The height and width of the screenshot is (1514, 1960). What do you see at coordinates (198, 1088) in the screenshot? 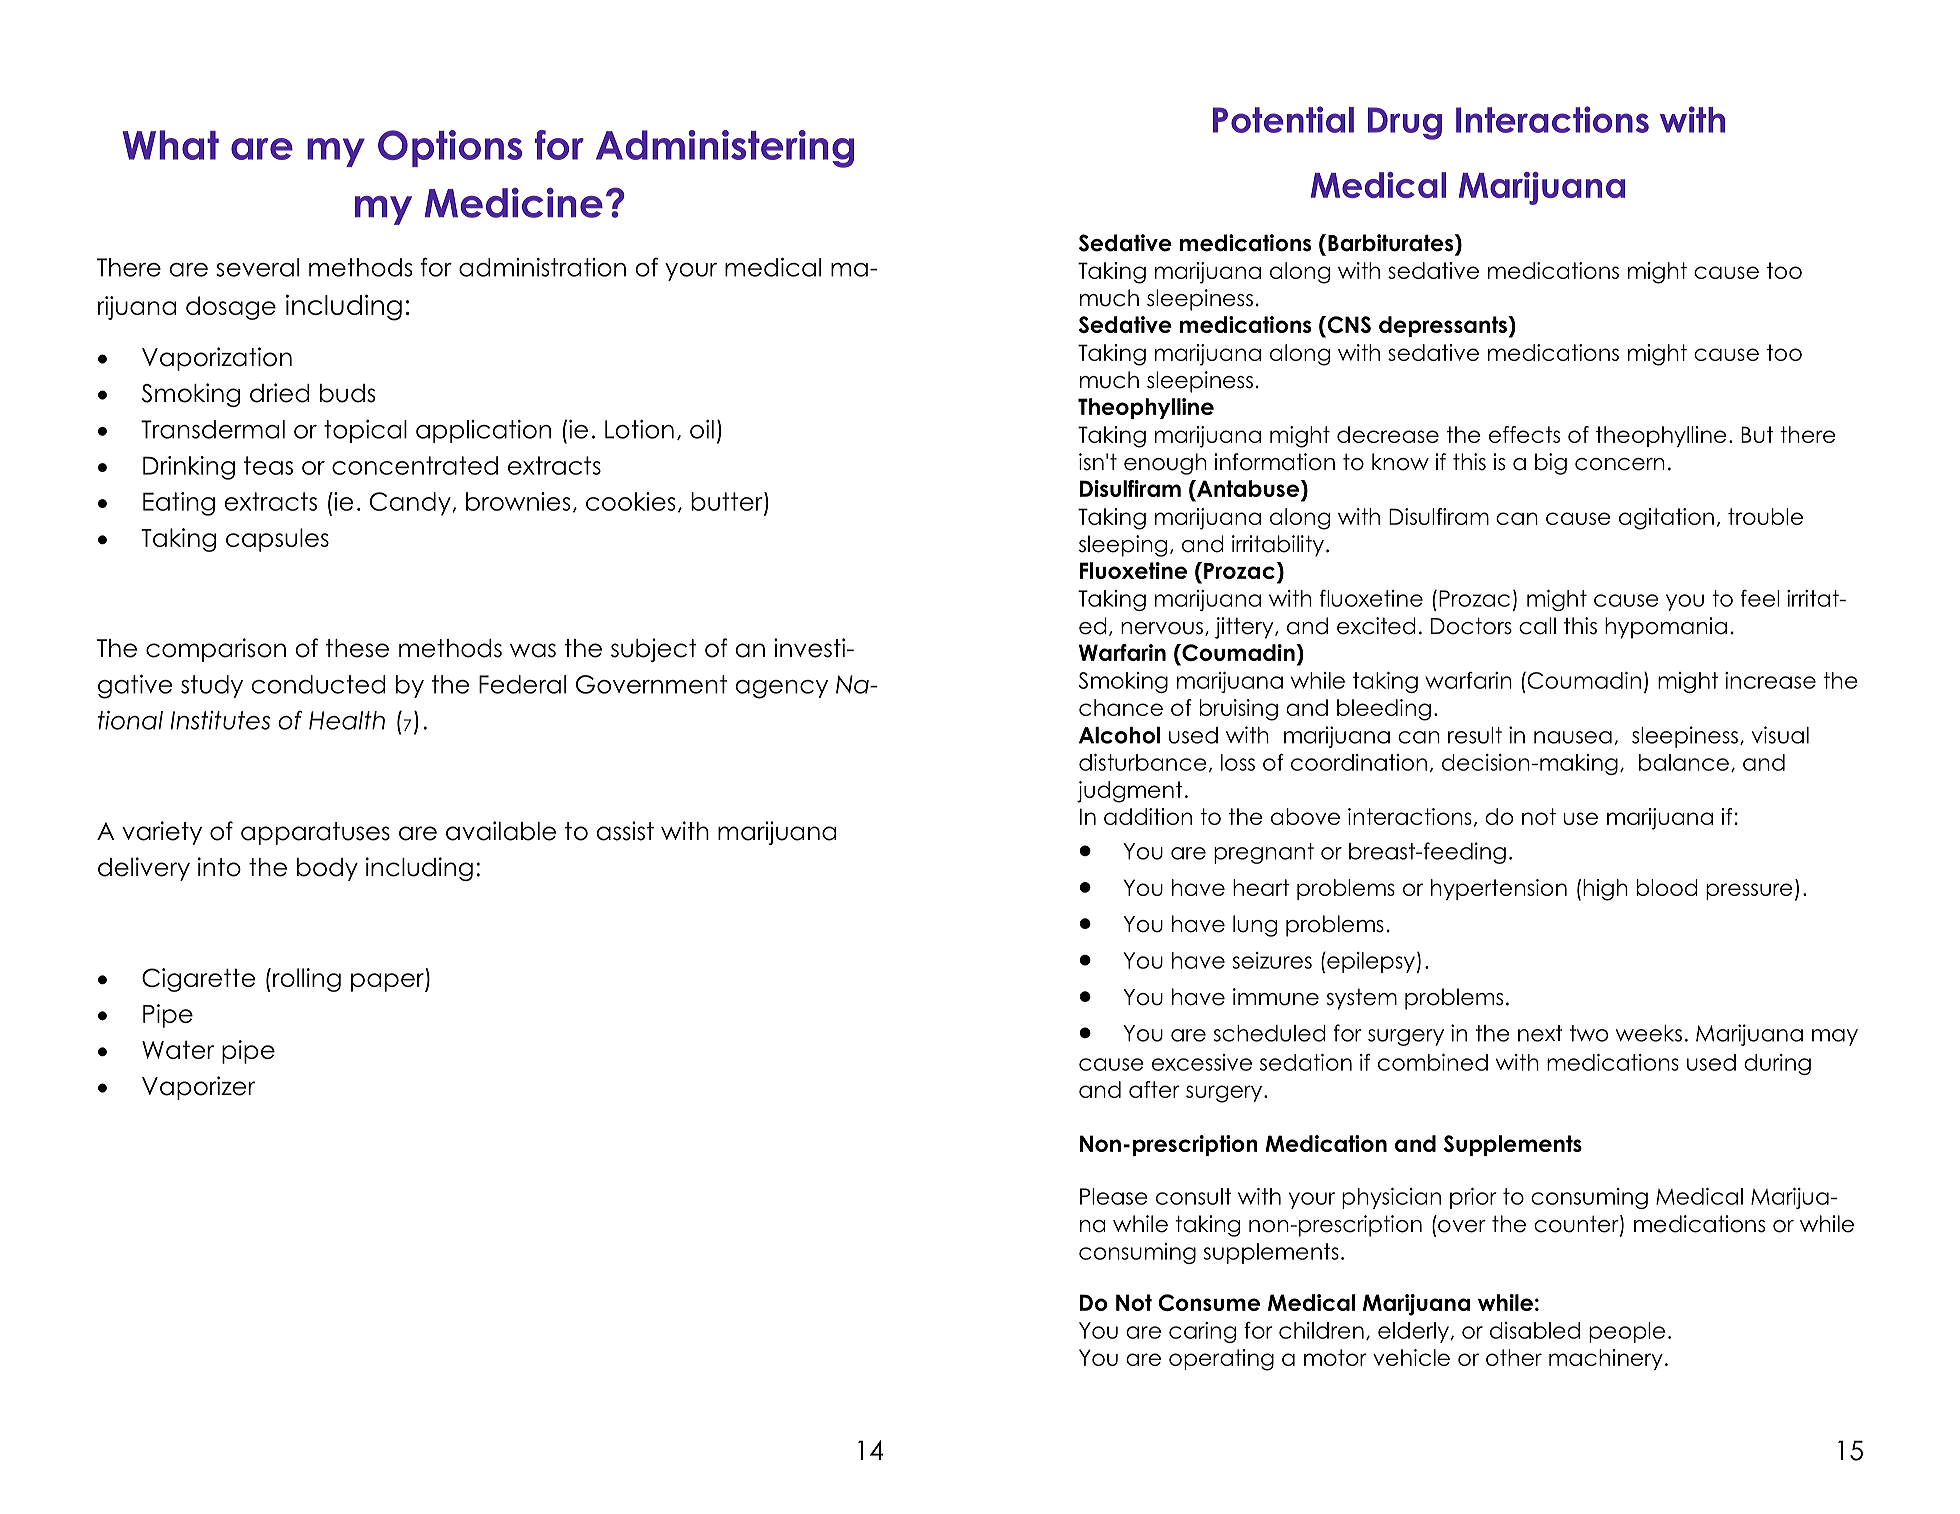
I see `Vaporizer` at bounding box center [198, 1088].
